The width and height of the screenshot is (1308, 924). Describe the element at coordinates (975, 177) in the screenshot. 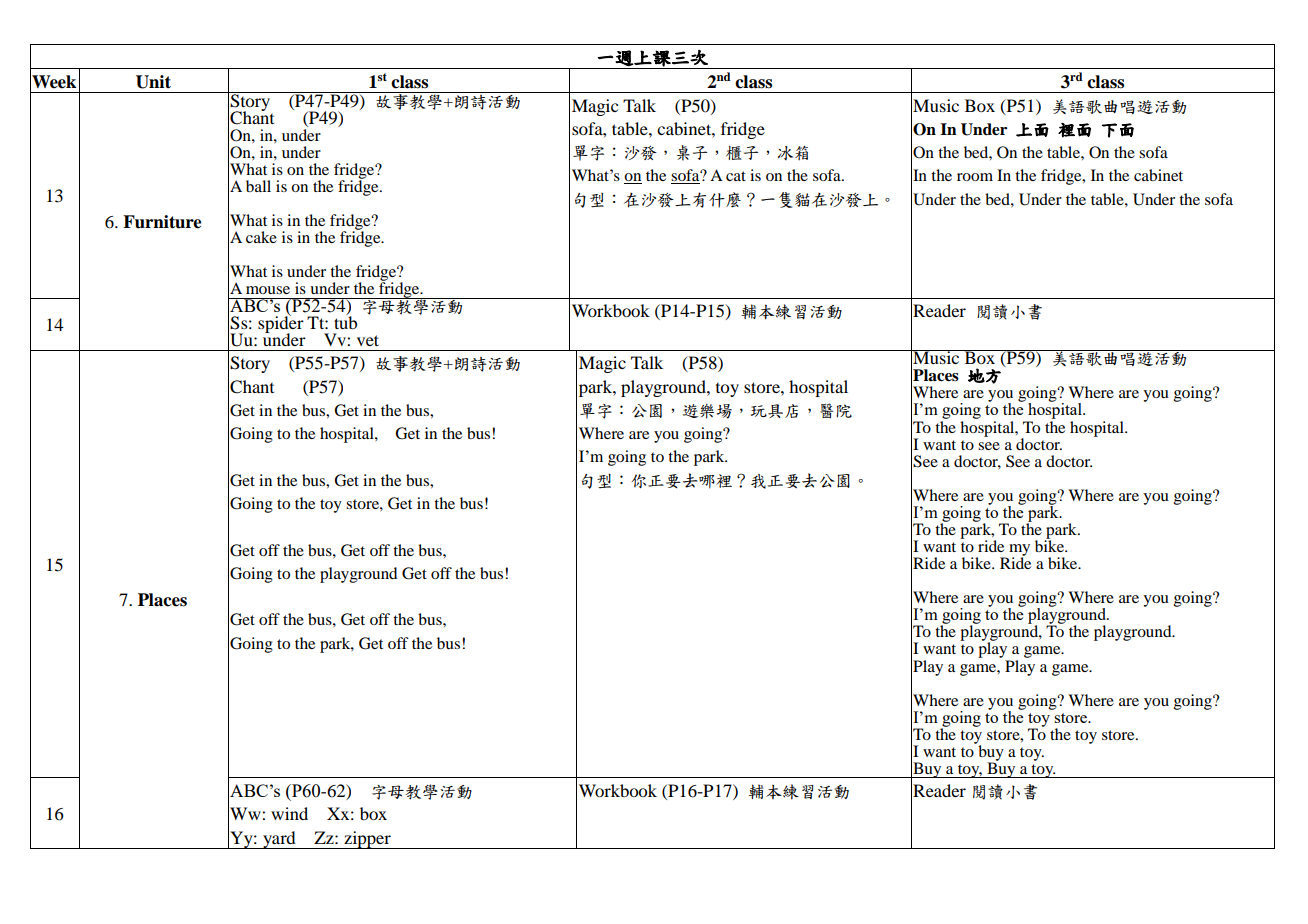

I see `room` at that location.
